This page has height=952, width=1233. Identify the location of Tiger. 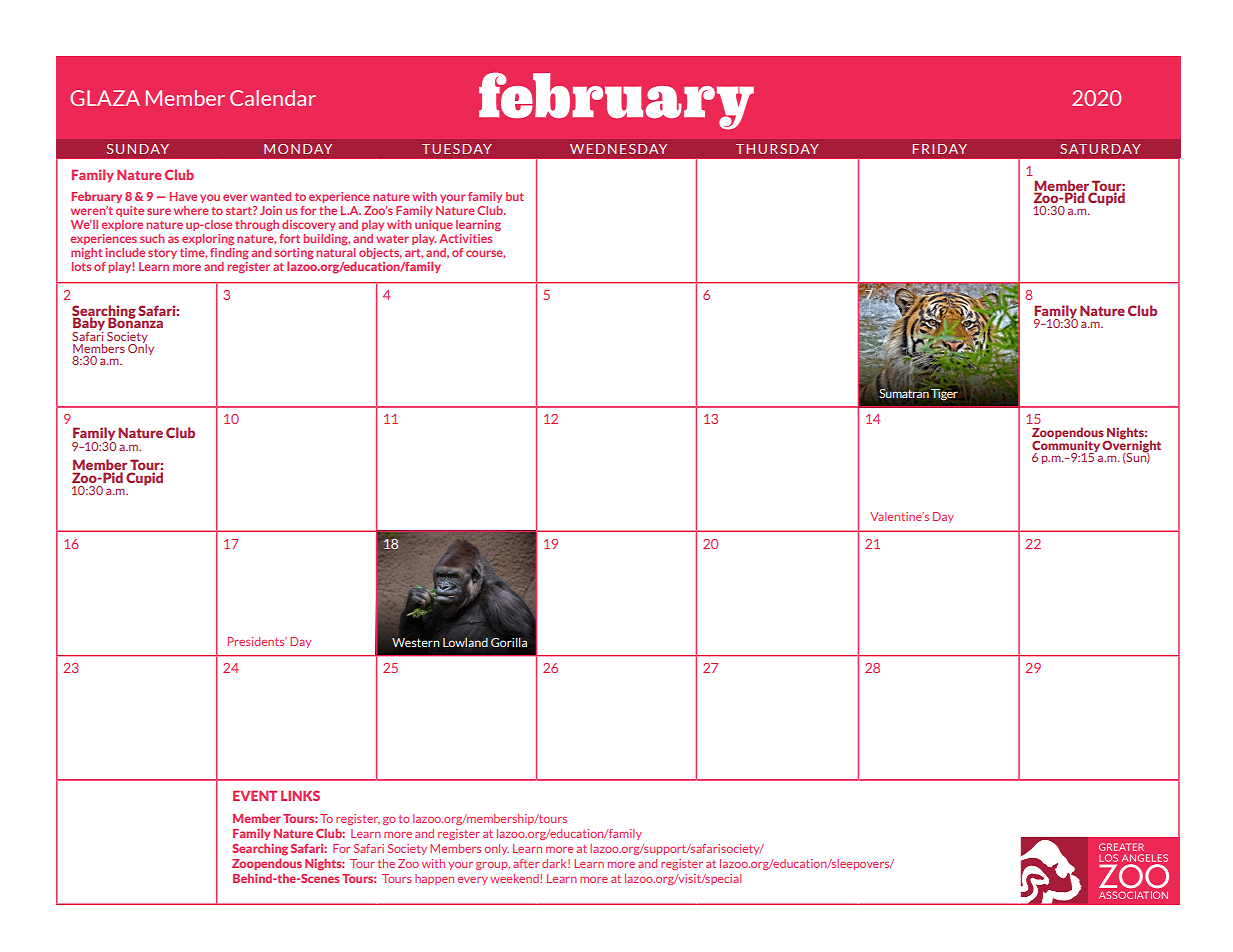
(944, 395).
